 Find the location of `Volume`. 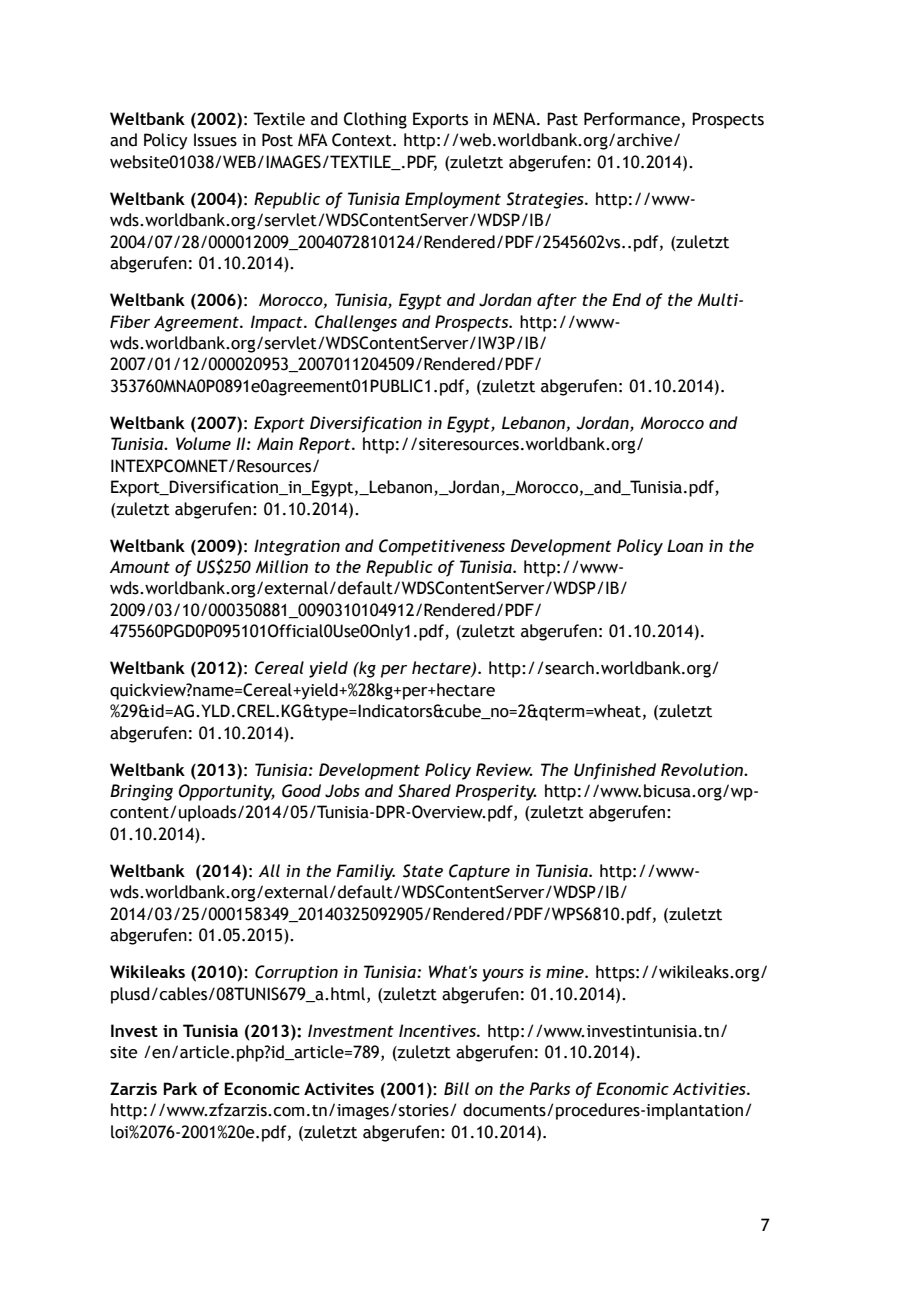

Volume is located at coordinates (203, 443).
